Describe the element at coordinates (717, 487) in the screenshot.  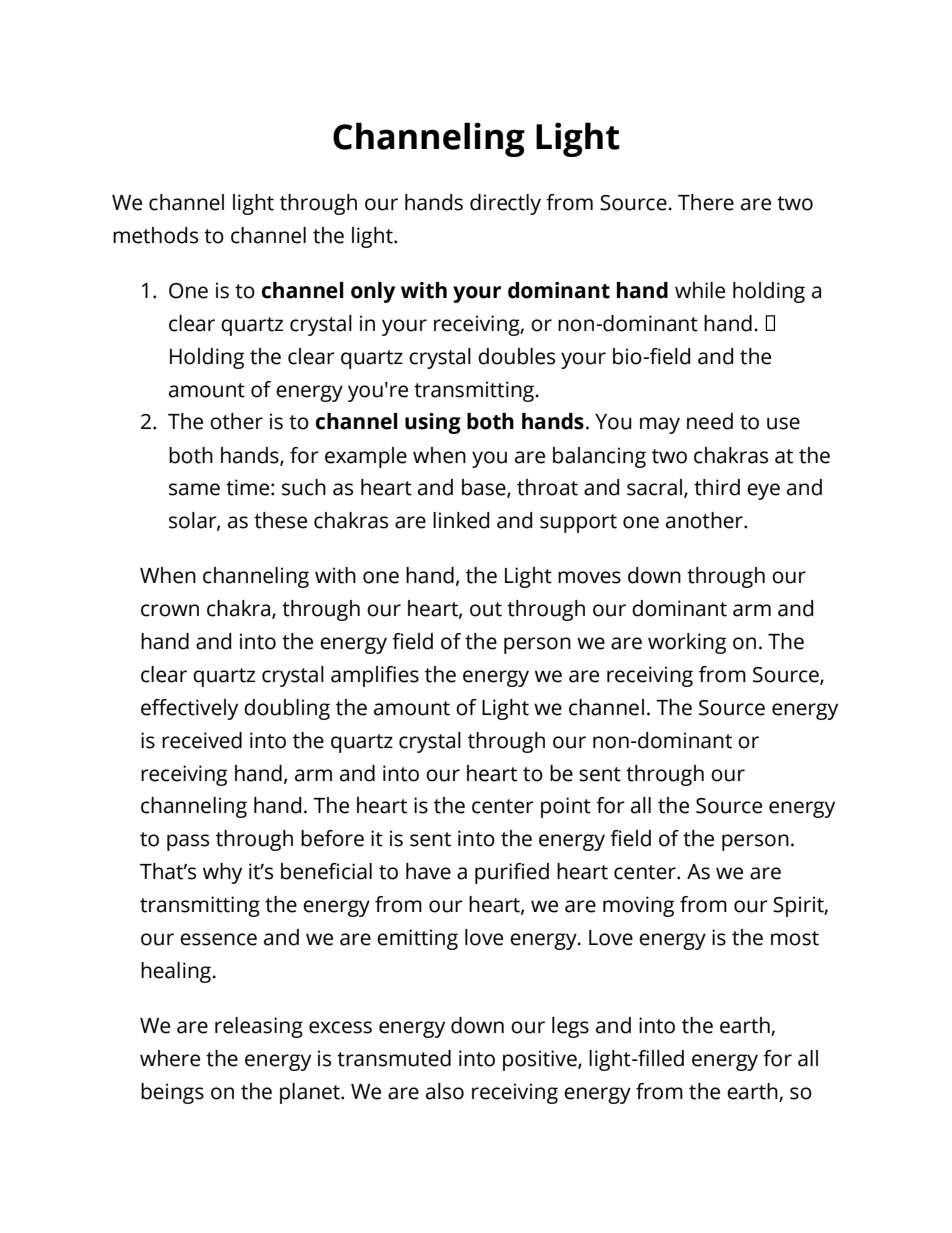
I see `third` at that location.
